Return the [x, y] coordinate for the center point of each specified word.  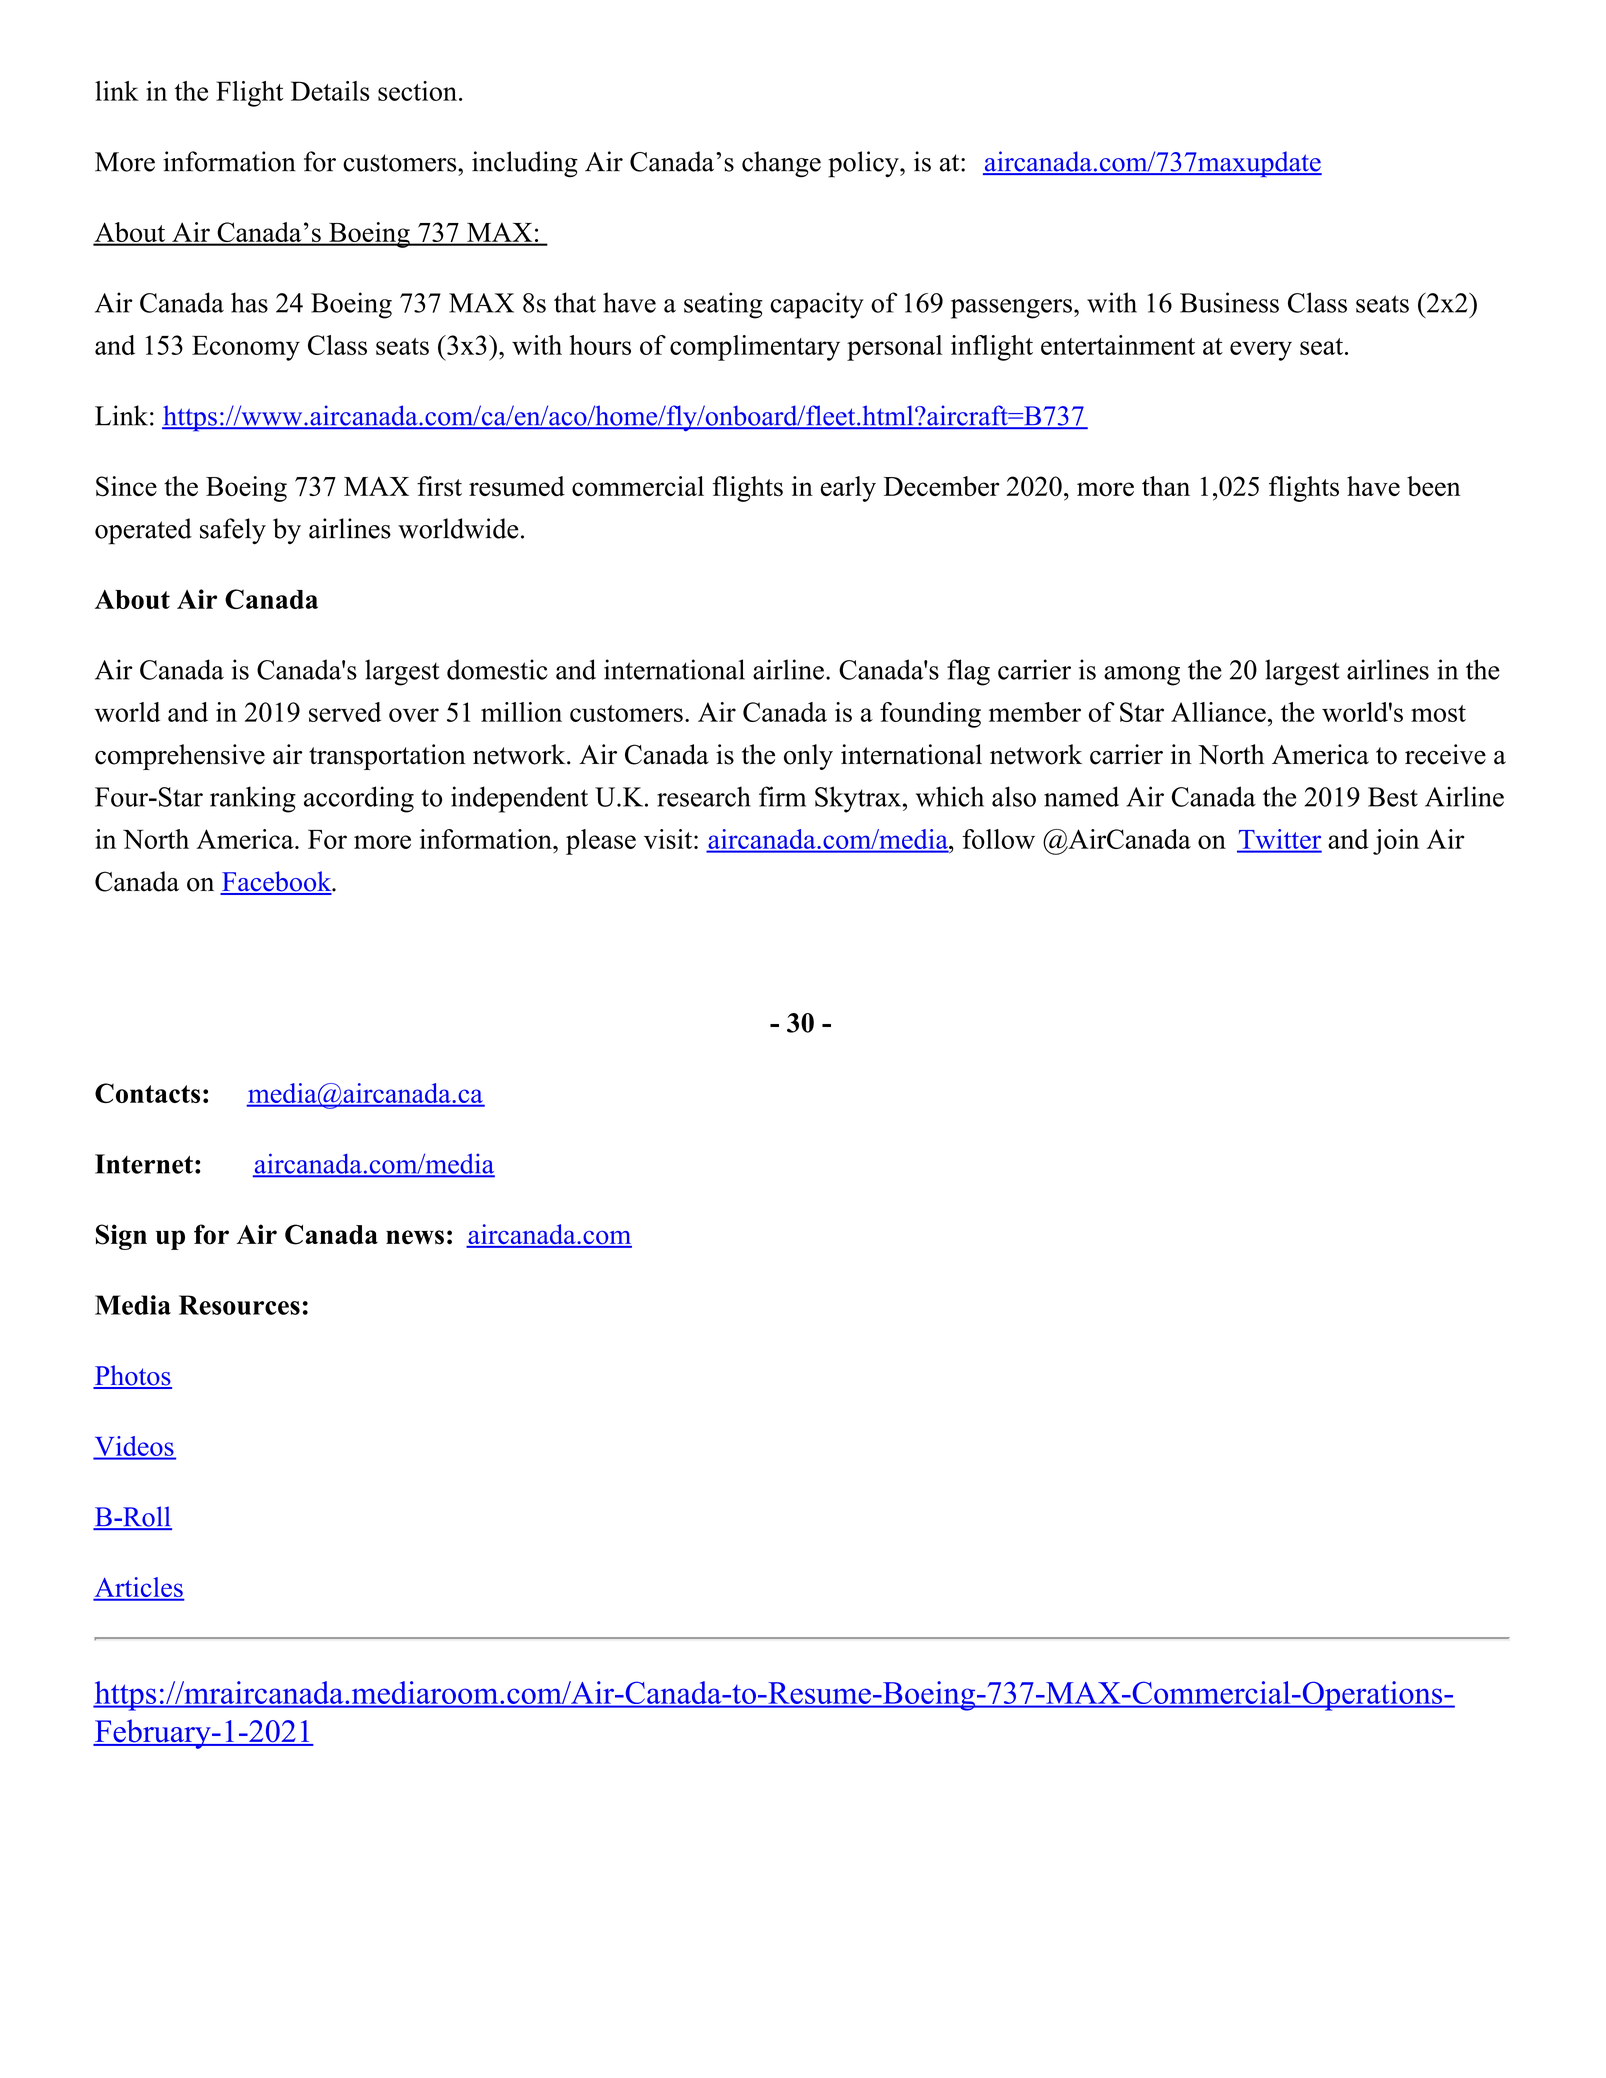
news [415, 1237]
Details [330, 91]
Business [1229, 302]
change [781, 164]
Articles [139, 1588]
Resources [239, 1305]
